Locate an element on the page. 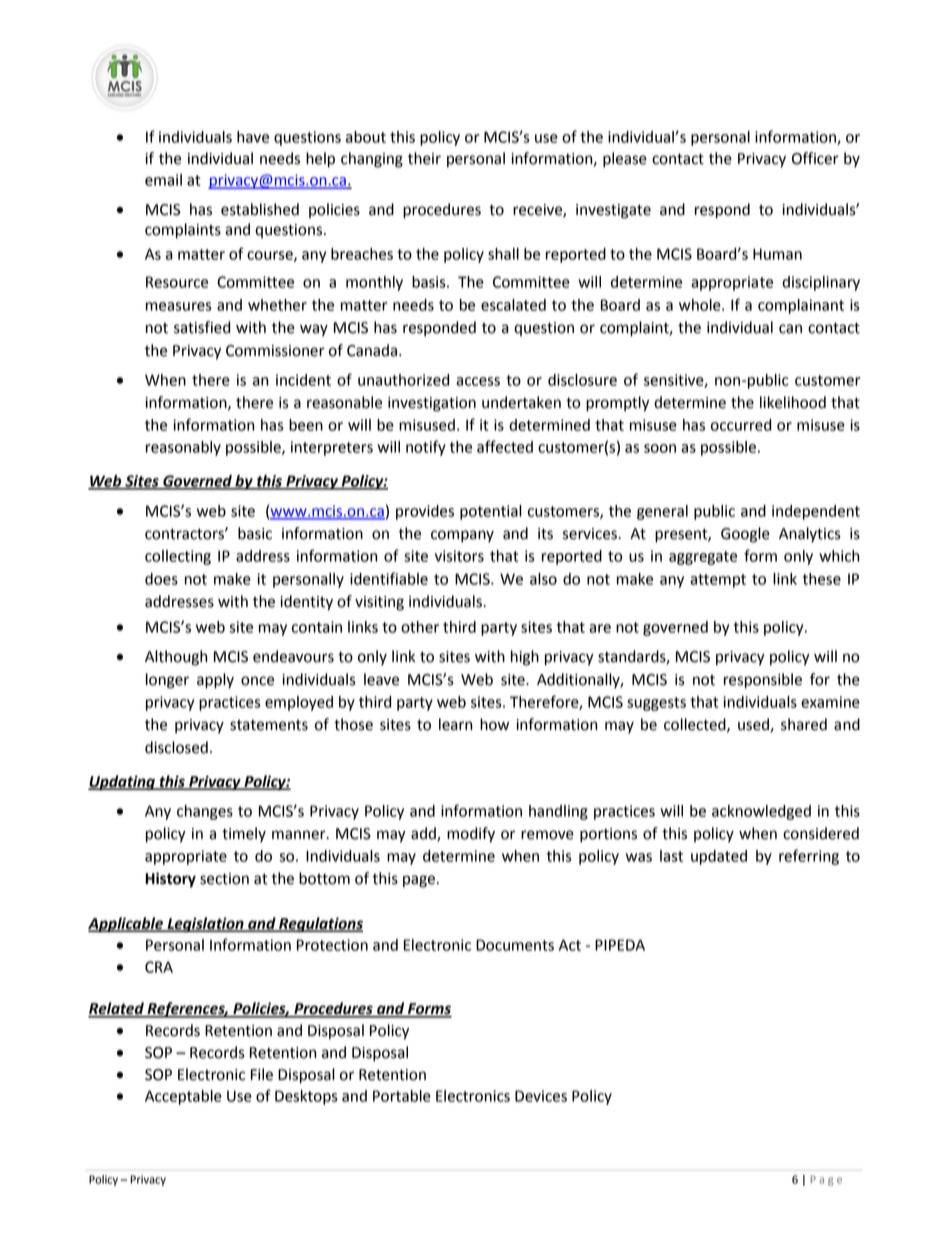  Officer is located at coordinates (815, 158).
